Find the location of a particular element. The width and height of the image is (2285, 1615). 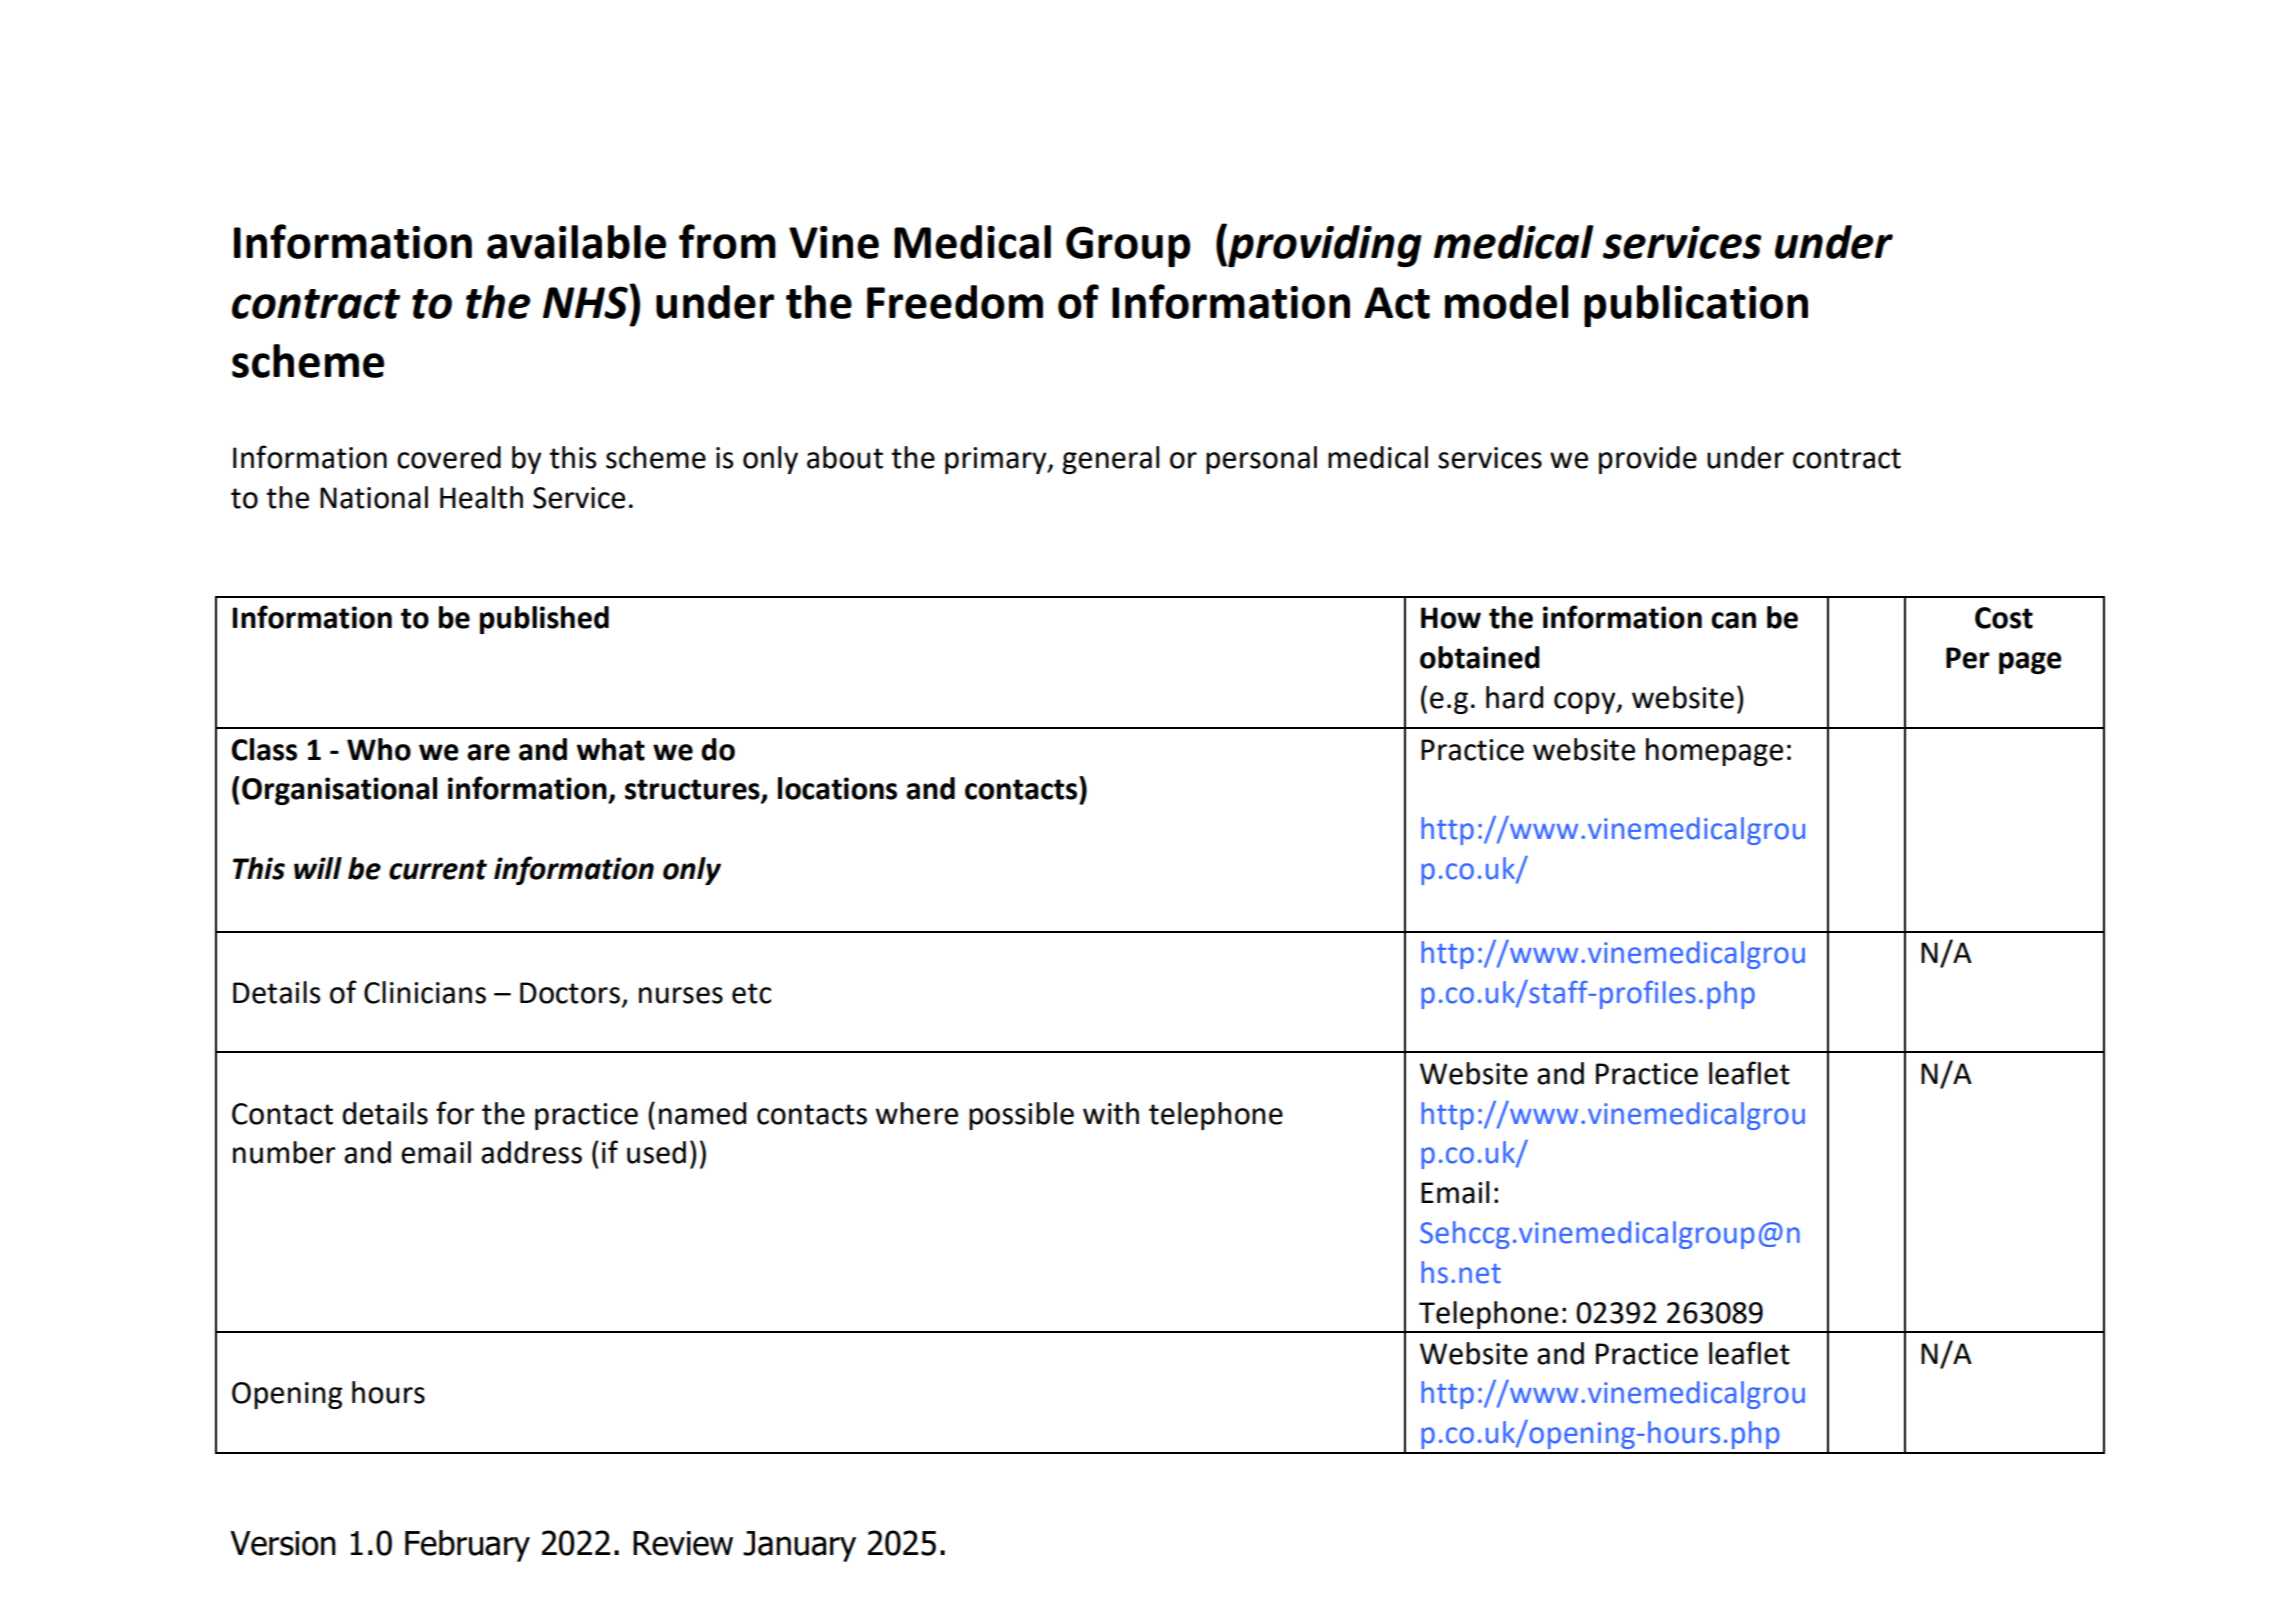

January is located at coordinates (799, 1546).
